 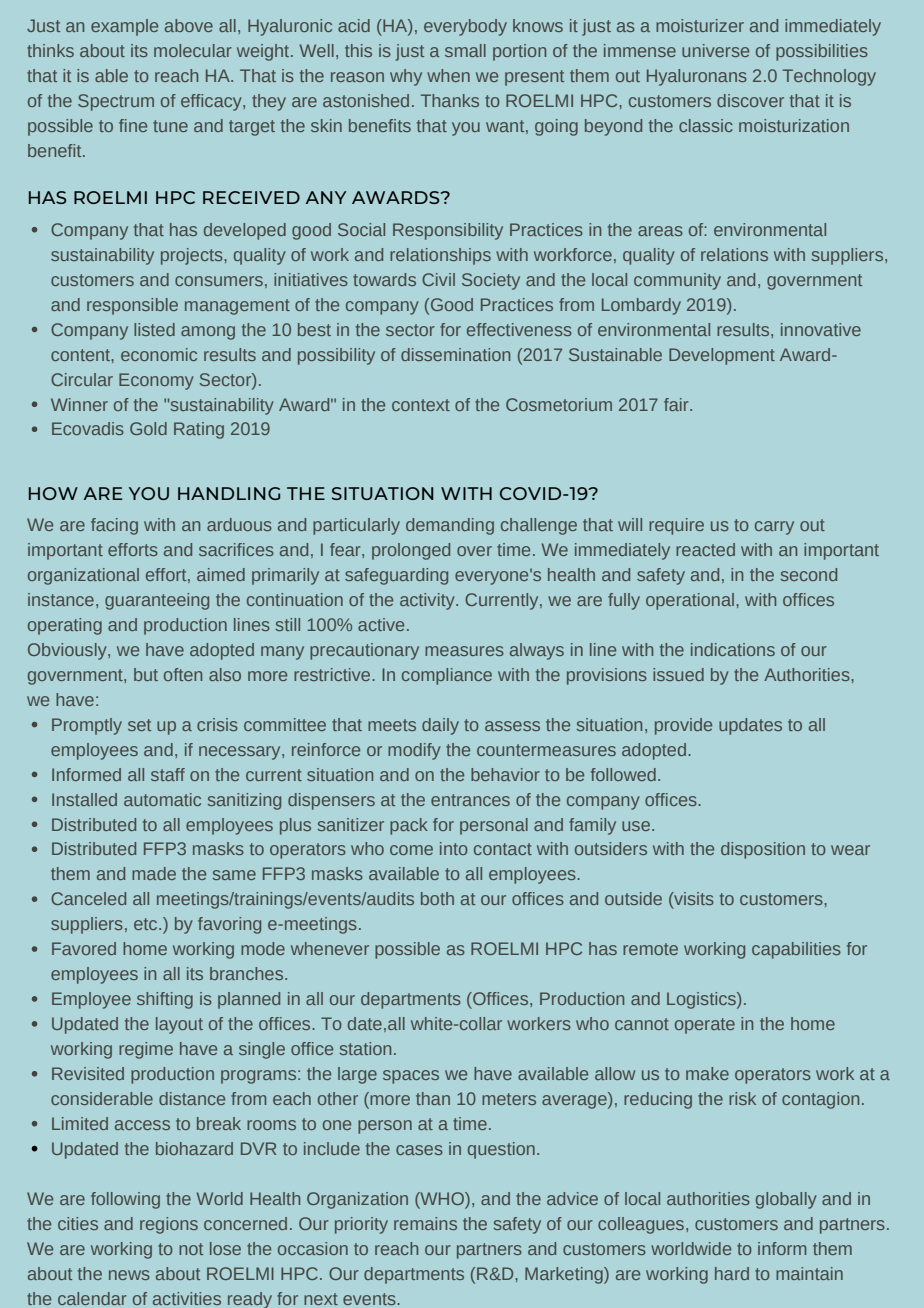 What do you see at coordinates (715, 50) in the screenshot?
I see `universe` at bounding box center [715, 50].
